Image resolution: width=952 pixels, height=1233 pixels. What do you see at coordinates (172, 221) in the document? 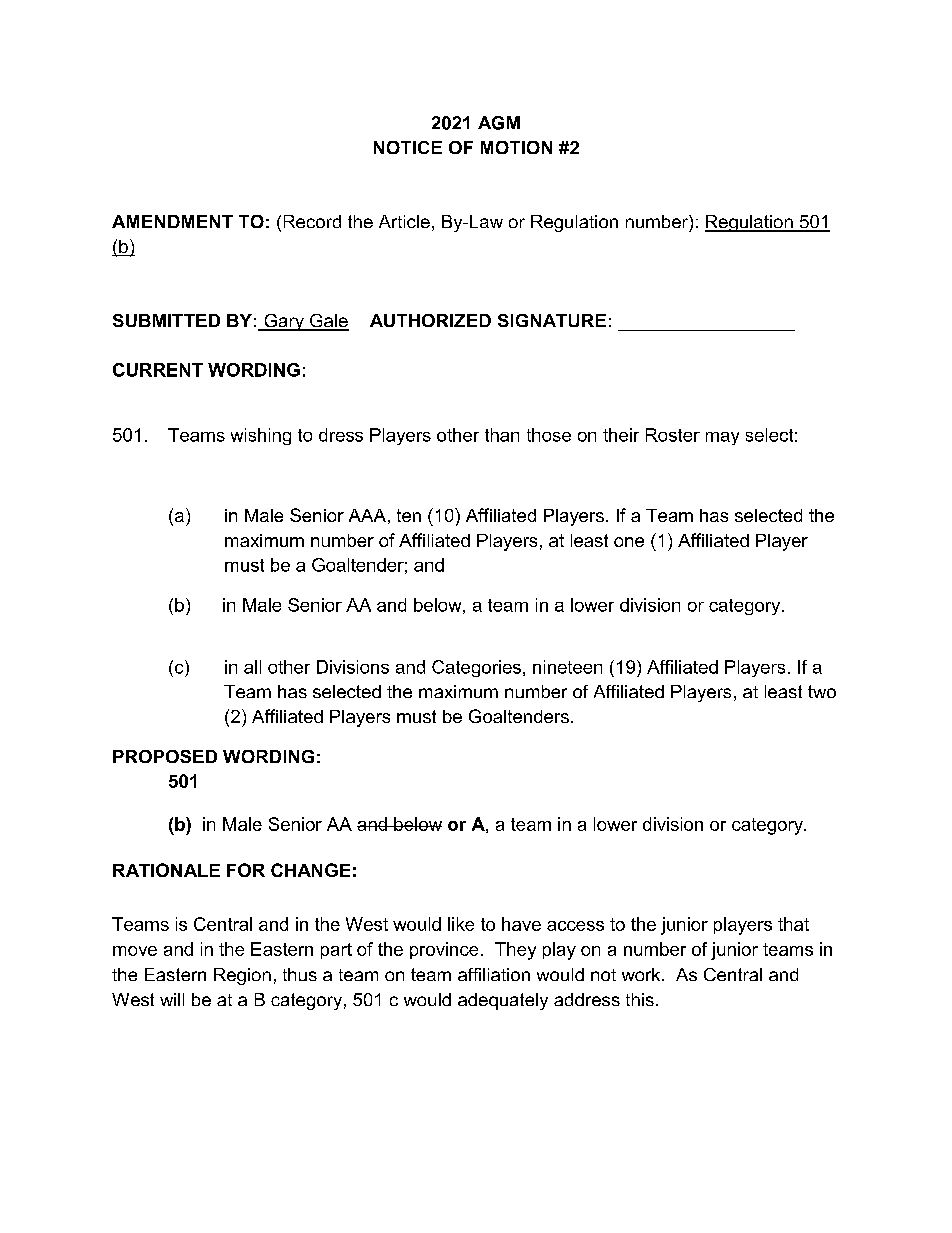
I see `AMENDMENT` at bounding box center [172, 221].
